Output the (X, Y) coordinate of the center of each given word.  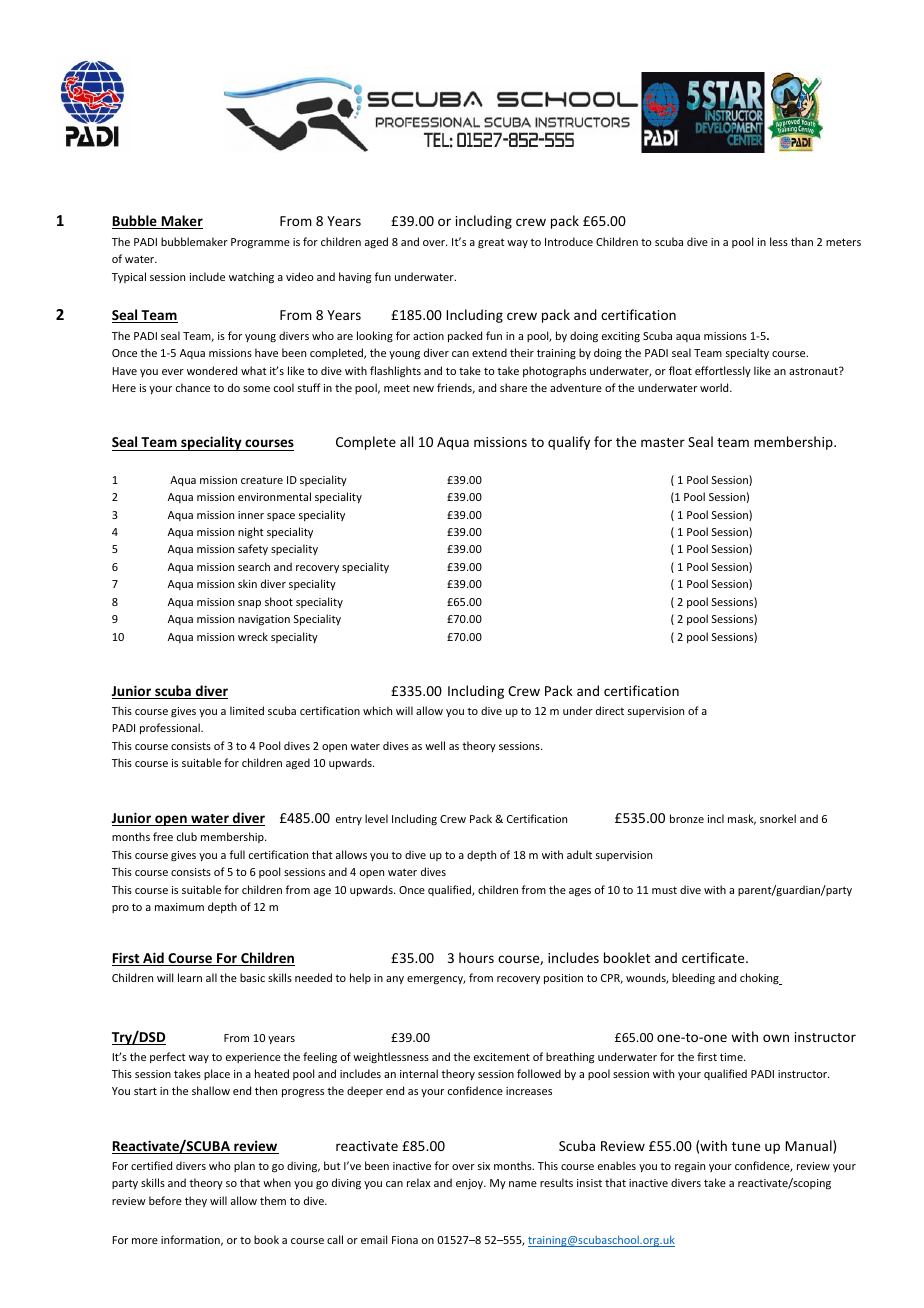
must (664, 890)
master (663, 442)
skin (247, 583)
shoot (279, 601)
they (196, 1201)
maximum (179, 907)
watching (251, 278)
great (491, 244)
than (802, 241)
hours (476, 957)
